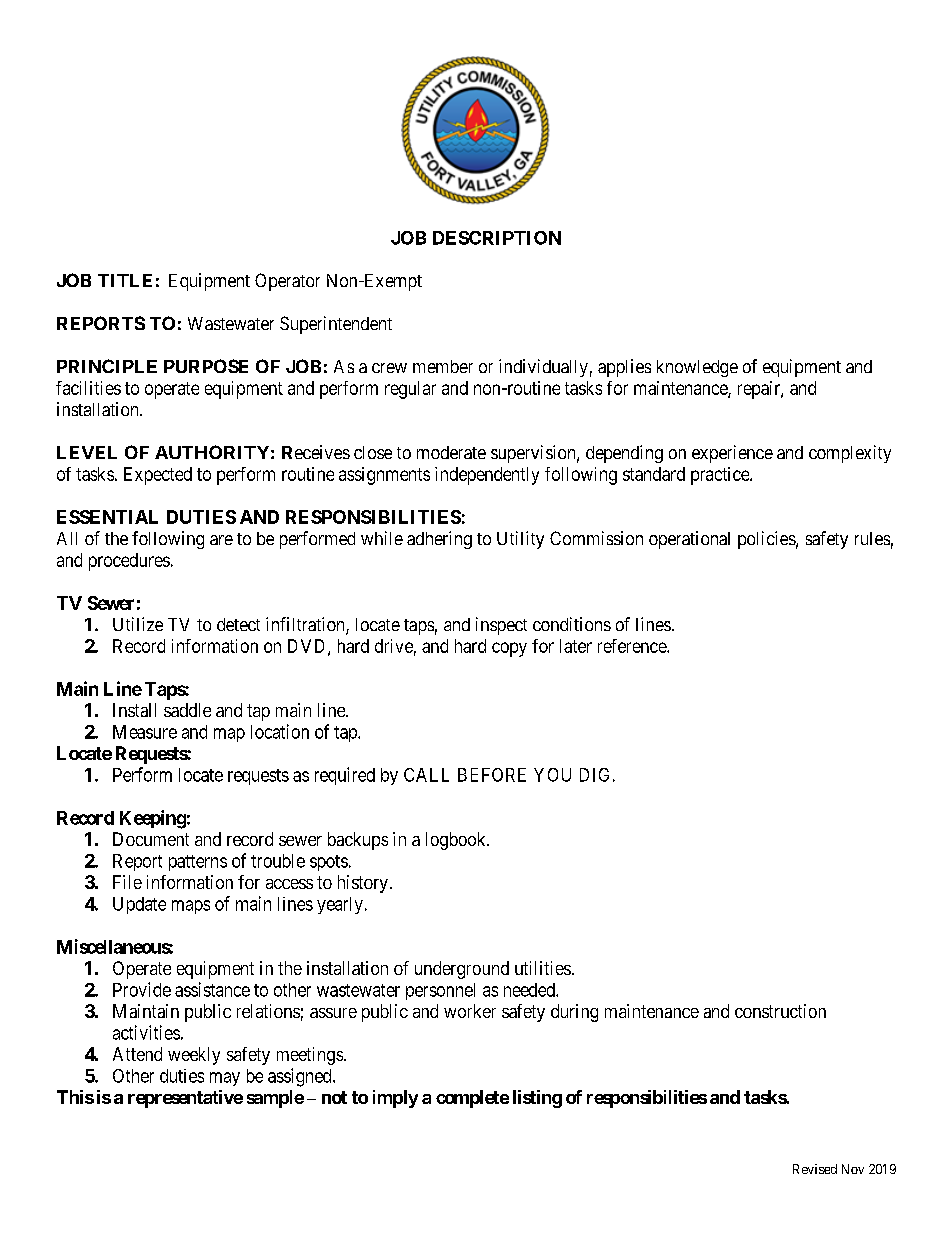 Image resolution: width=952 pixels, height=1233 pixels. Describe the element at coordinates (537, 1099) in the document. I see `listing` at that location.
